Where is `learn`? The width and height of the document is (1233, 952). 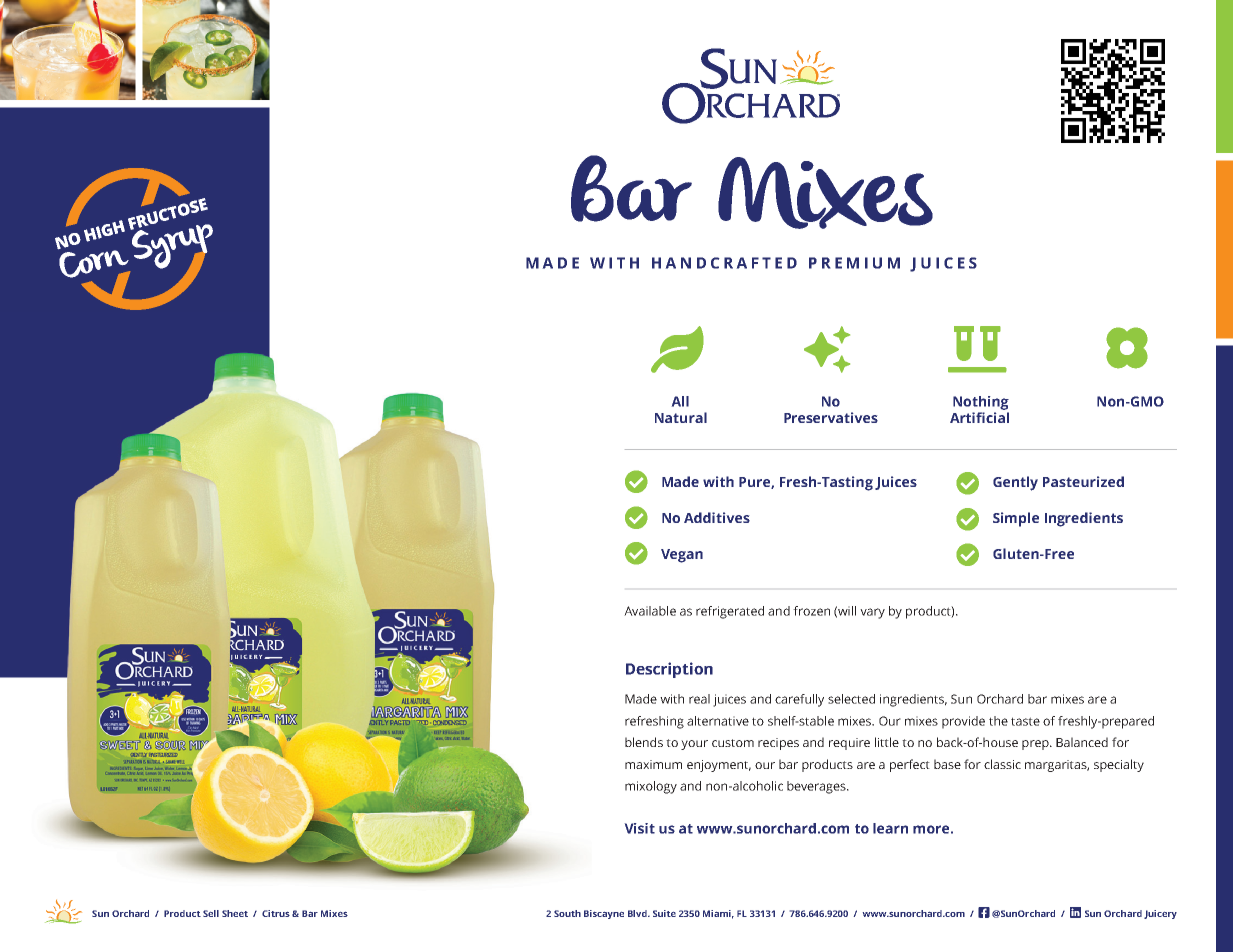
learn is located at coordinates (890, 828).
